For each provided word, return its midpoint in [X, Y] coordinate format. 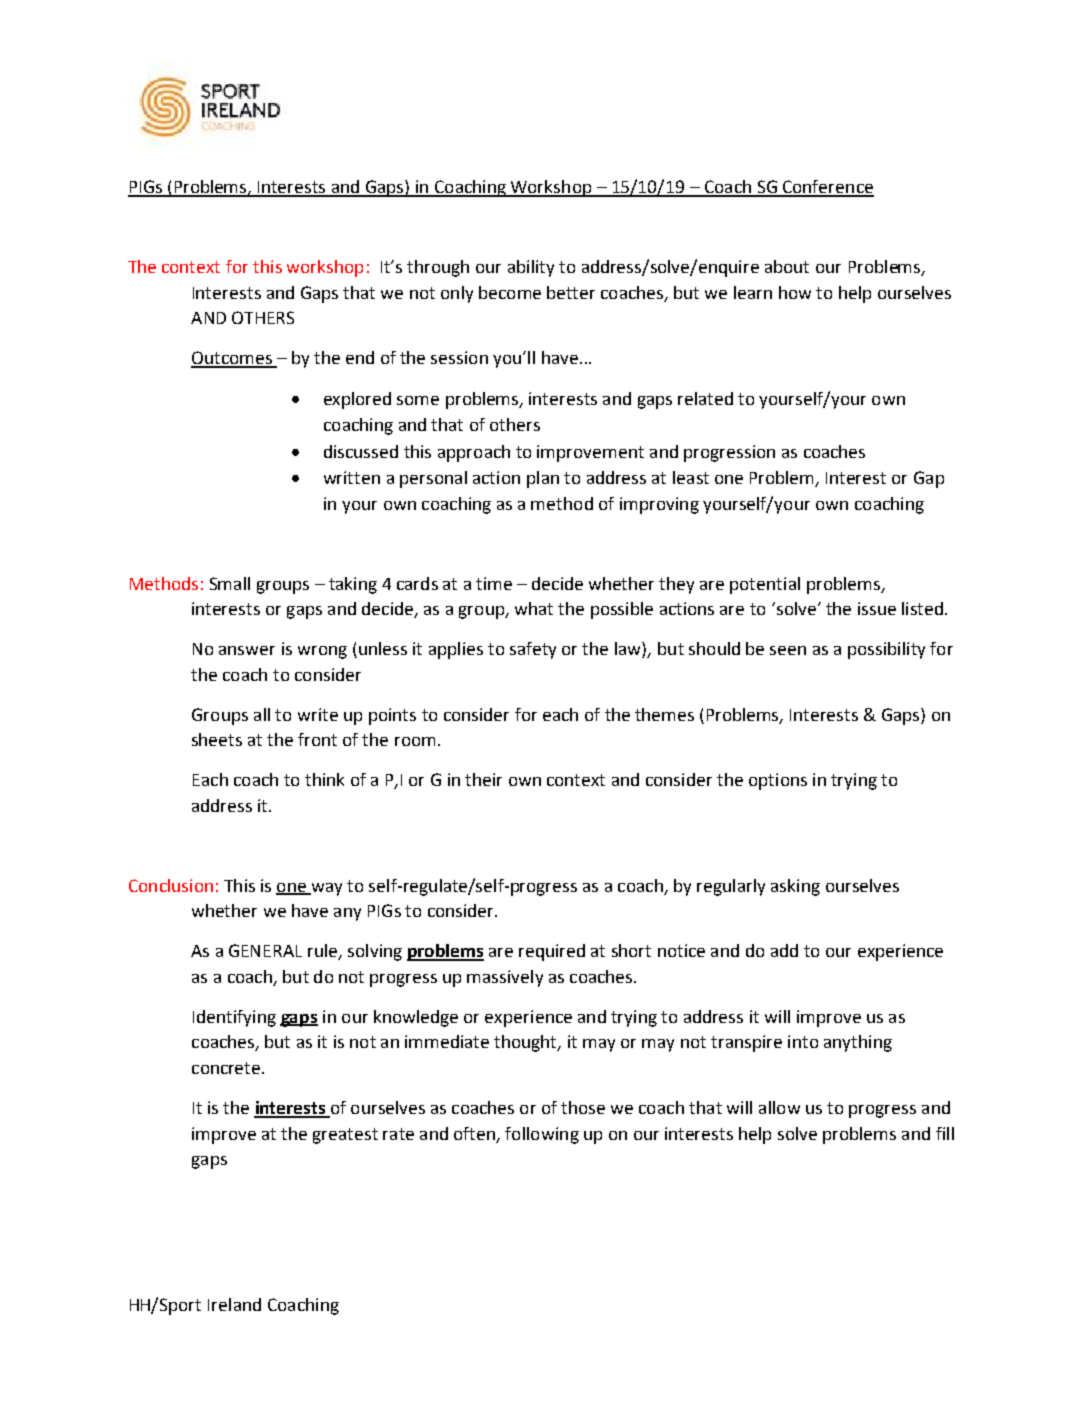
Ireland [234, 1304]
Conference [827, 188]
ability [531, 268]
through [438, 268]
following [542, 1135]
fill [945, 1133]
